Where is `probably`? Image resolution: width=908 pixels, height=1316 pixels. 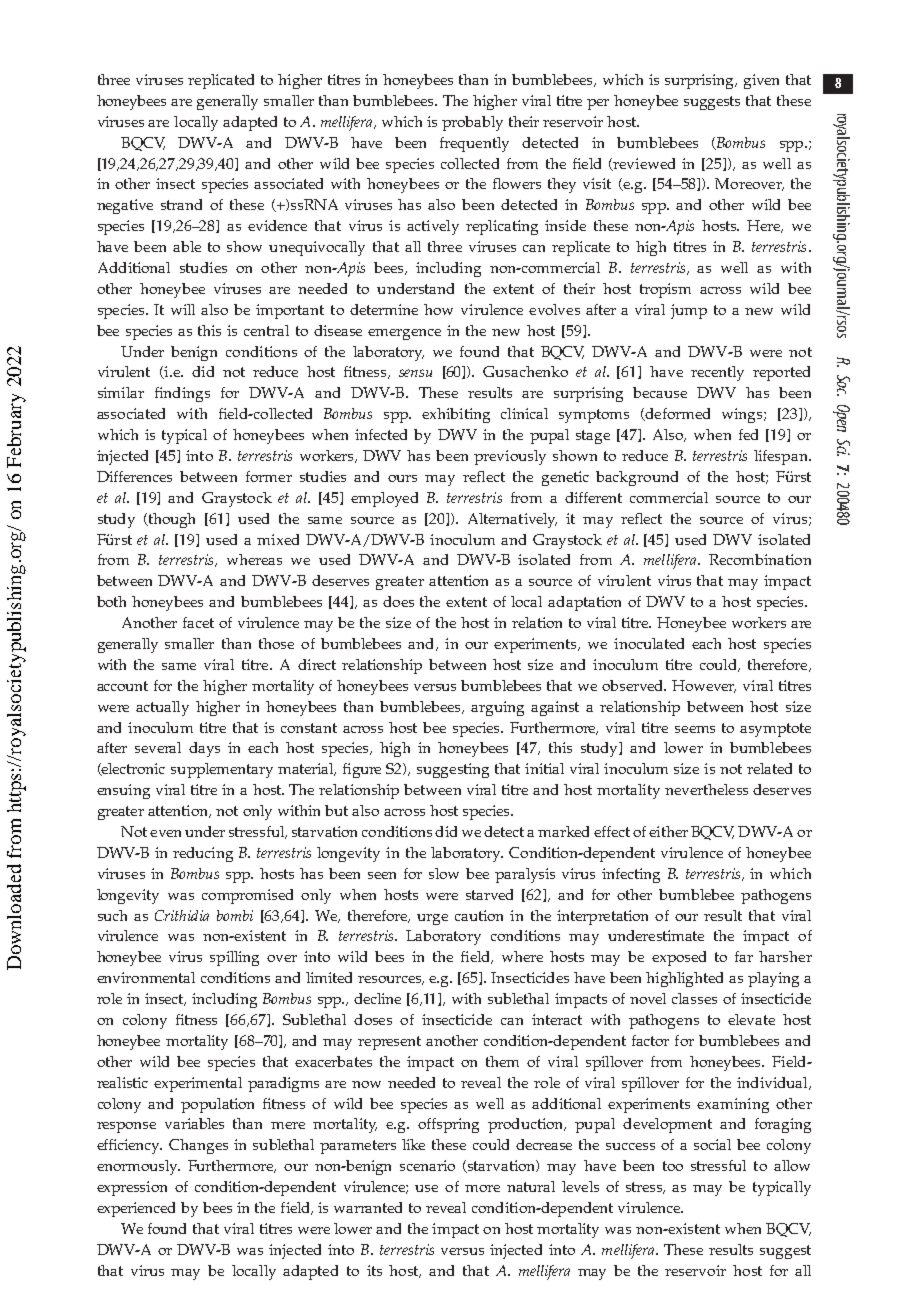
probably is located at coordinates (472, 123).
